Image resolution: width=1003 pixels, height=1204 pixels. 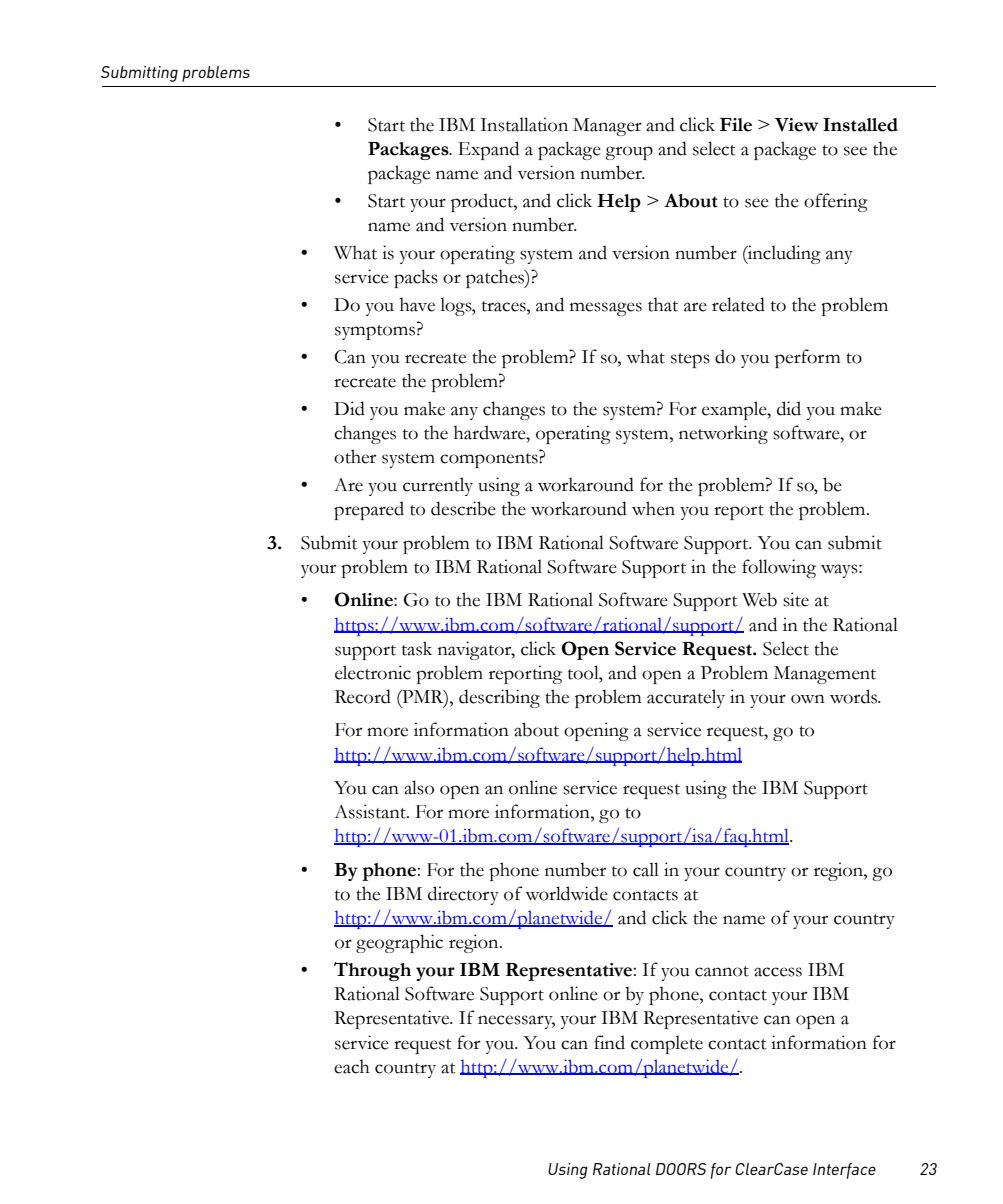 What do you see at coordinates (488, 150) in the page?
I see `Expand` at bounding box center [488, 150].
